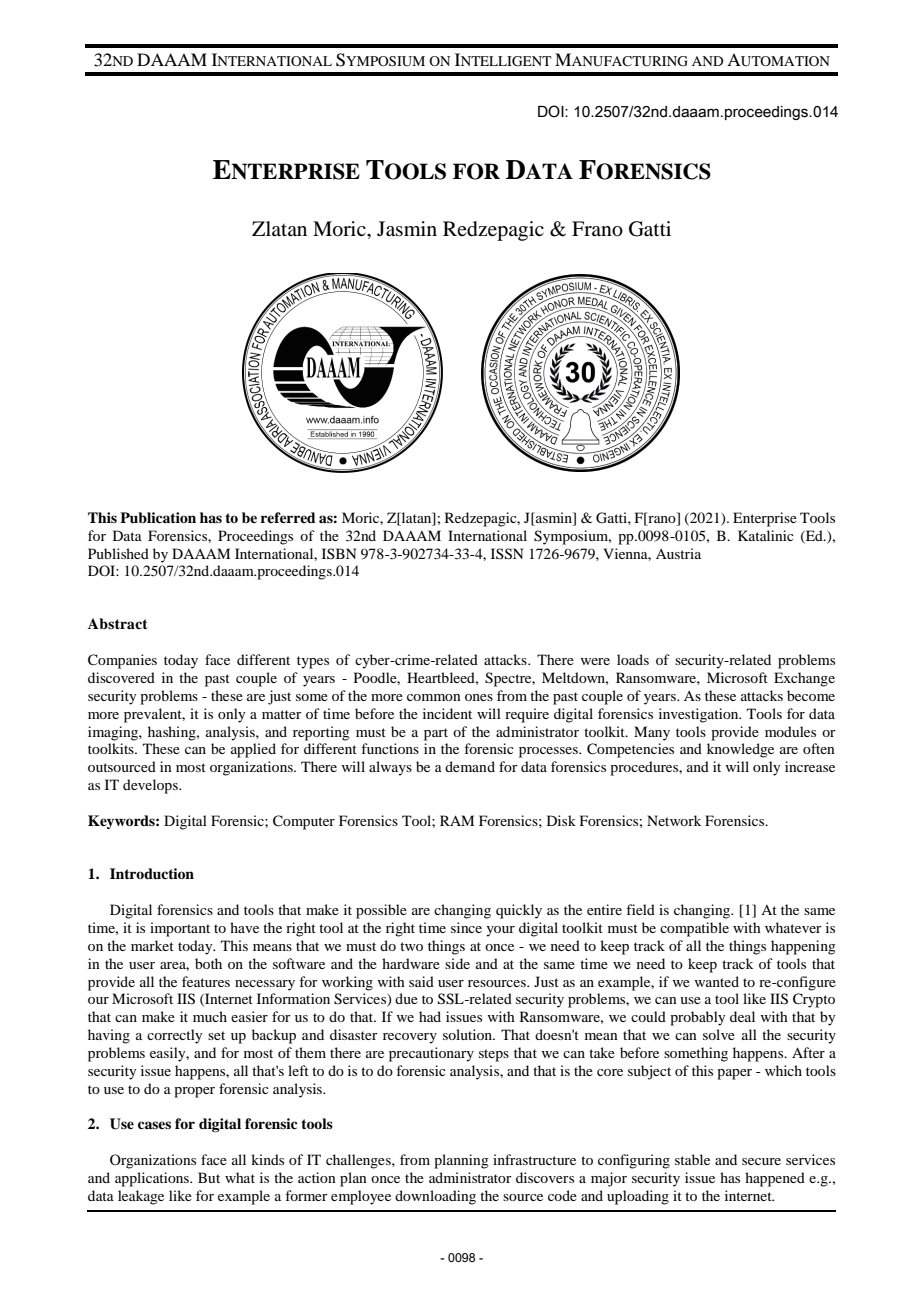  I want to click on discovered, so click(121, 677).
